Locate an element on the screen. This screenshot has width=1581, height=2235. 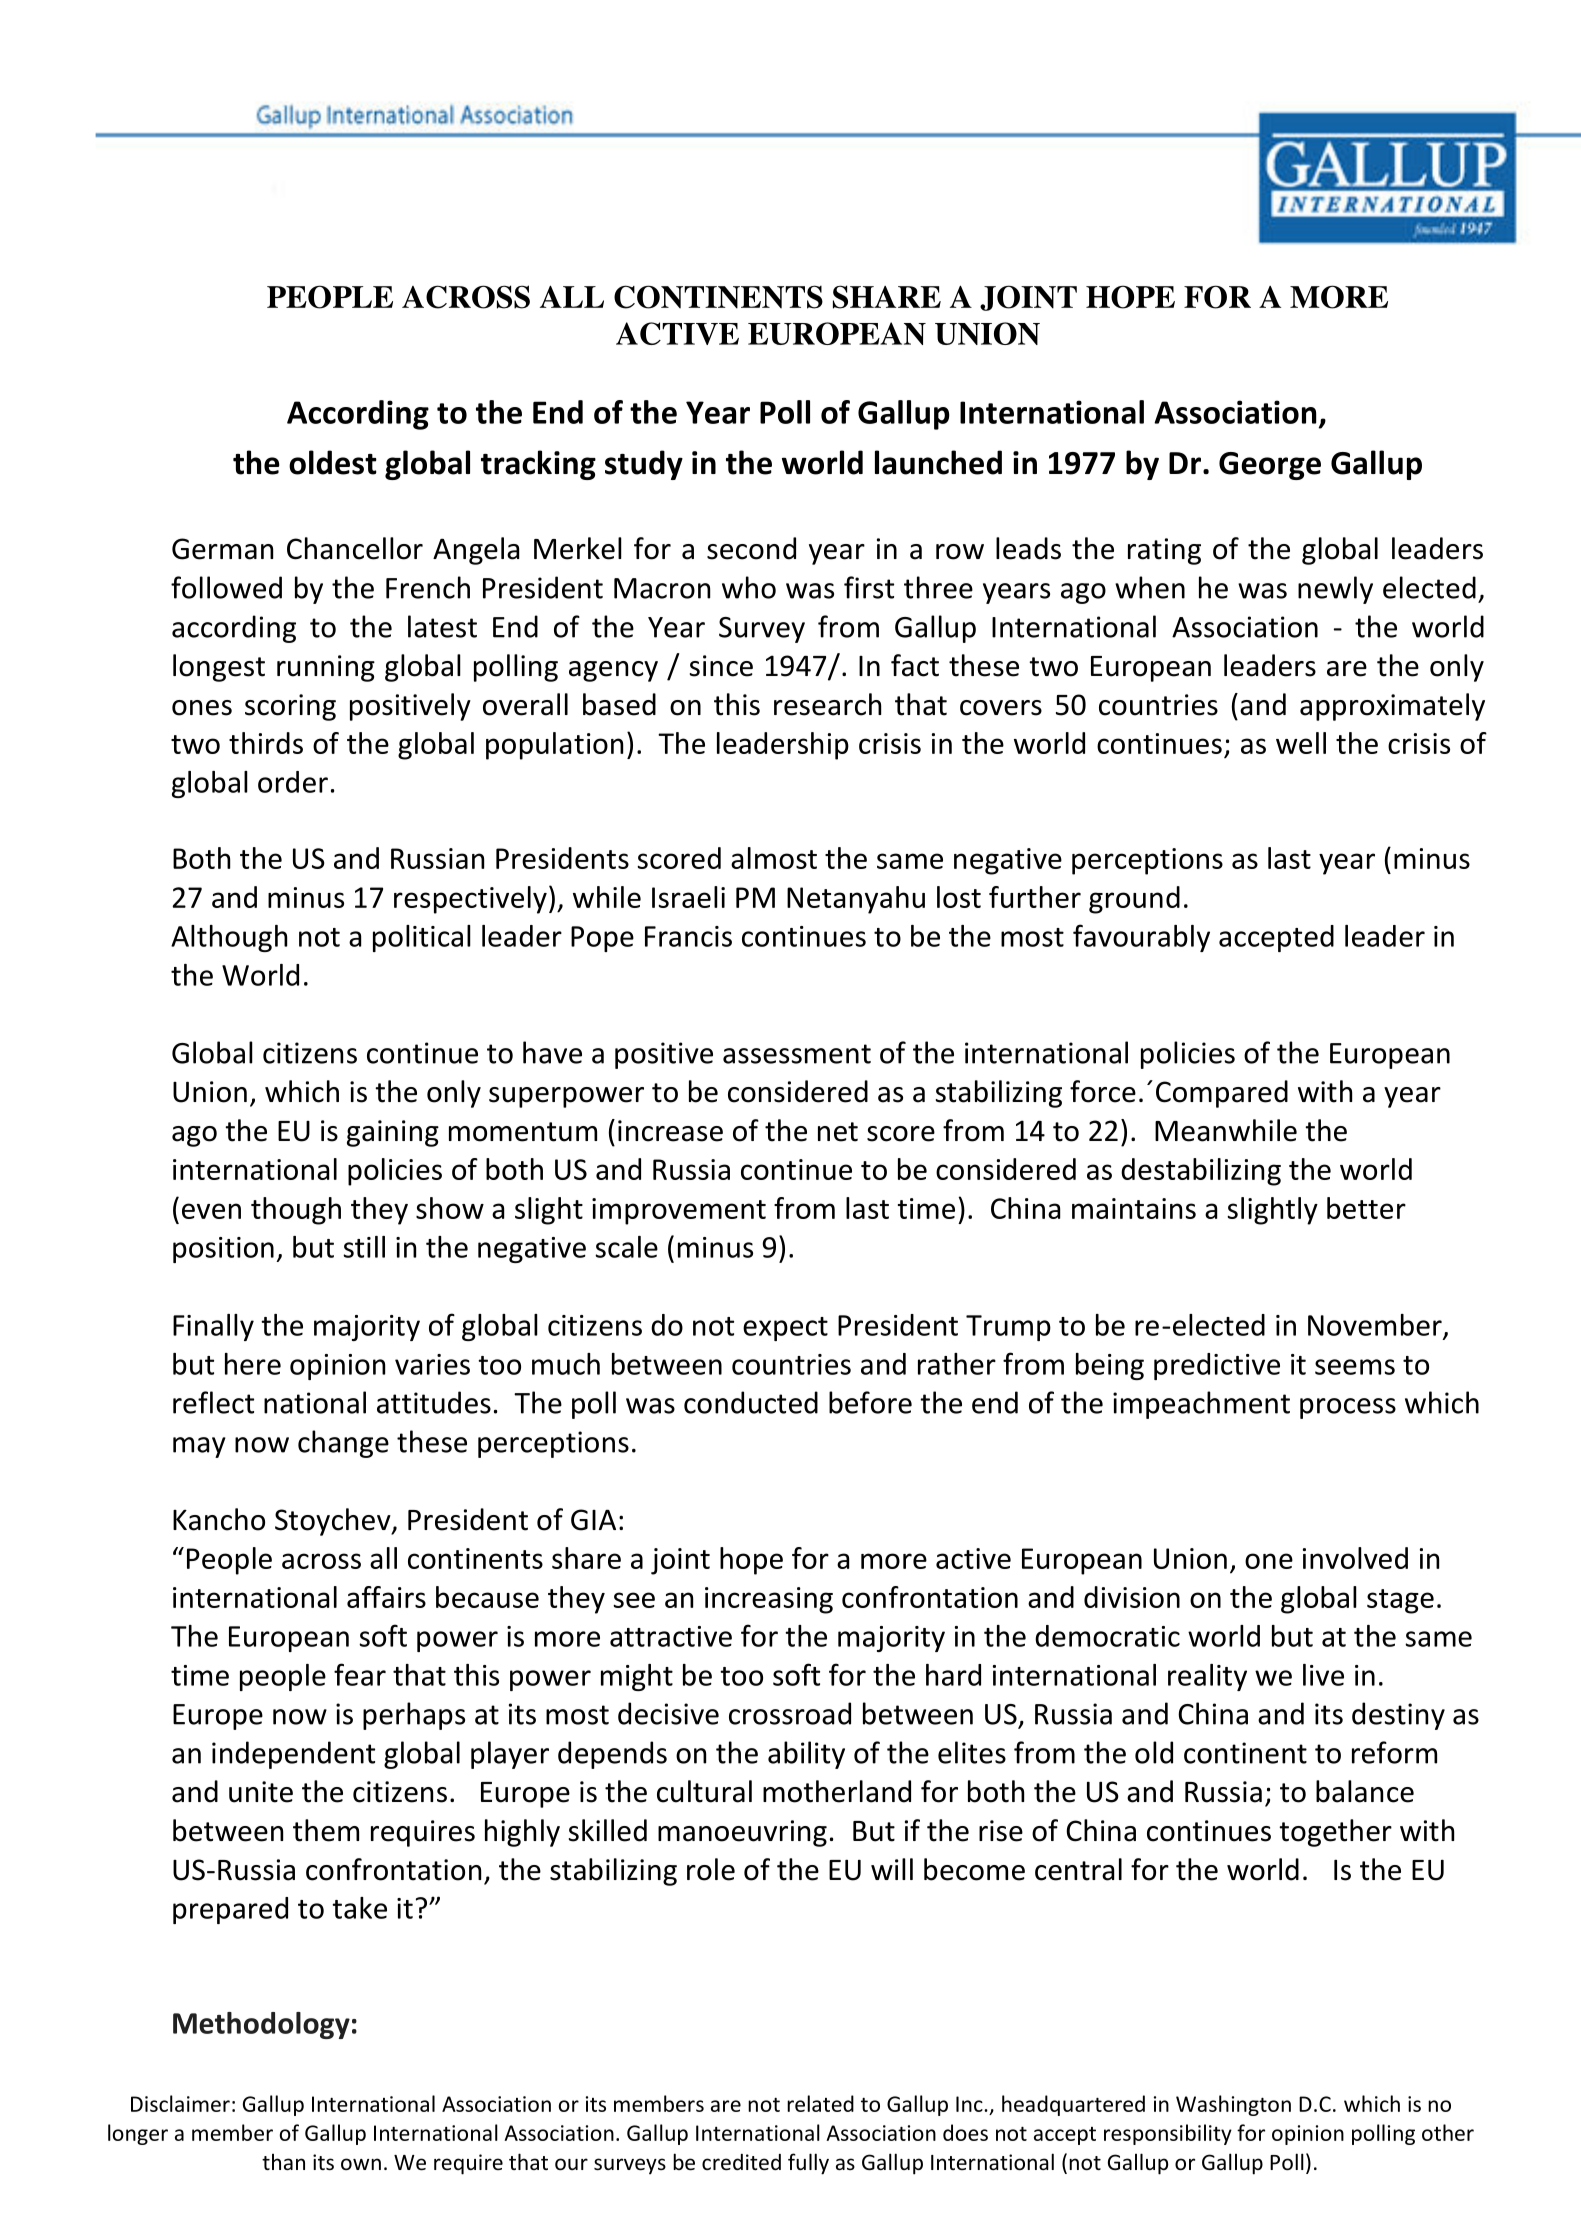
related is located at coordinates (820, 2103).
